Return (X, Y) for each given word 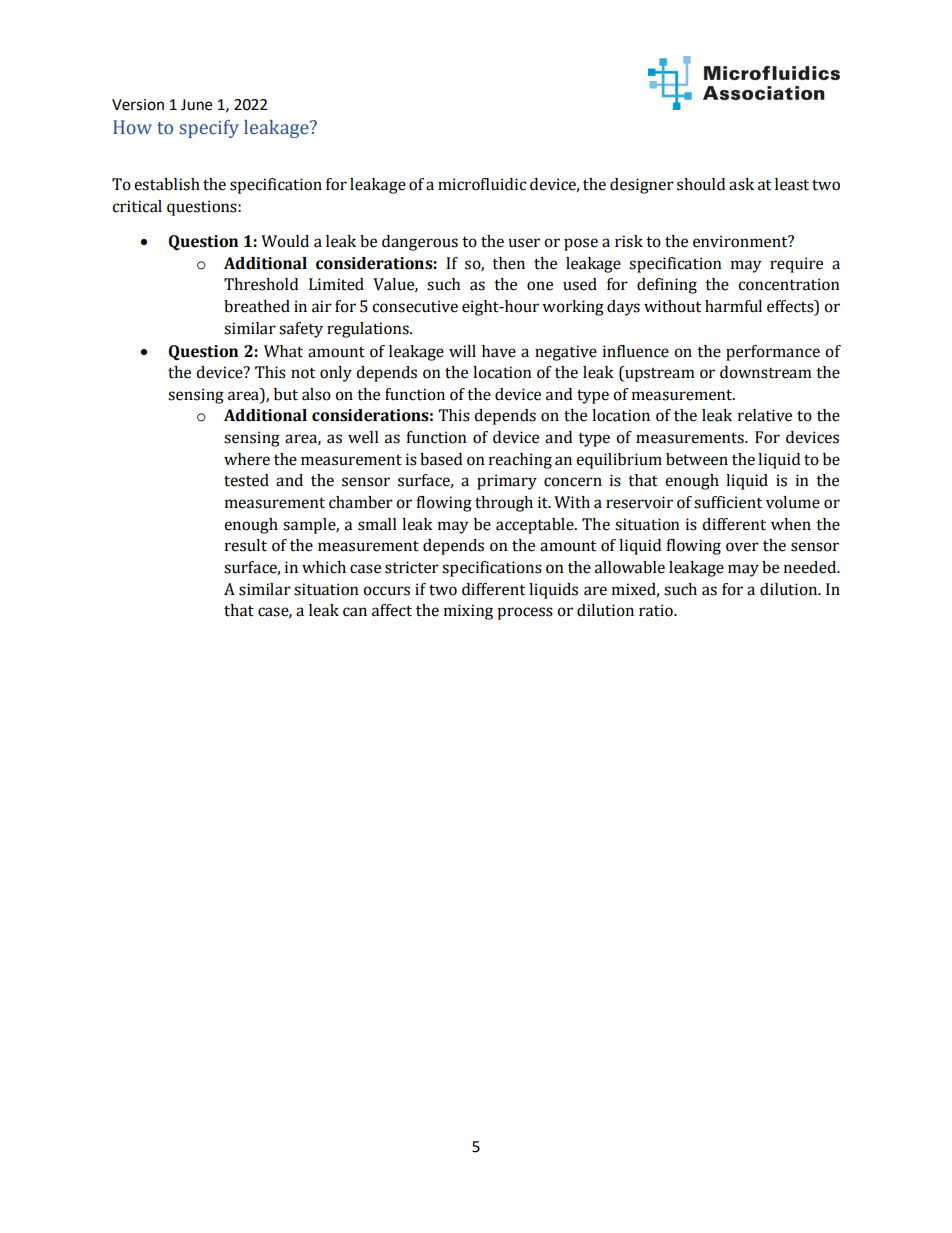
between (697, 459)
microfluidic (482, 184)
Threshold (261, 284)
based (441, 459)
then (508, 263)
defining (667, 286)
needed (811, 567)
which (324, 567)
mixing (468, 612)
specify (209, 129)
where (247, 459)
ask (741, 184)
